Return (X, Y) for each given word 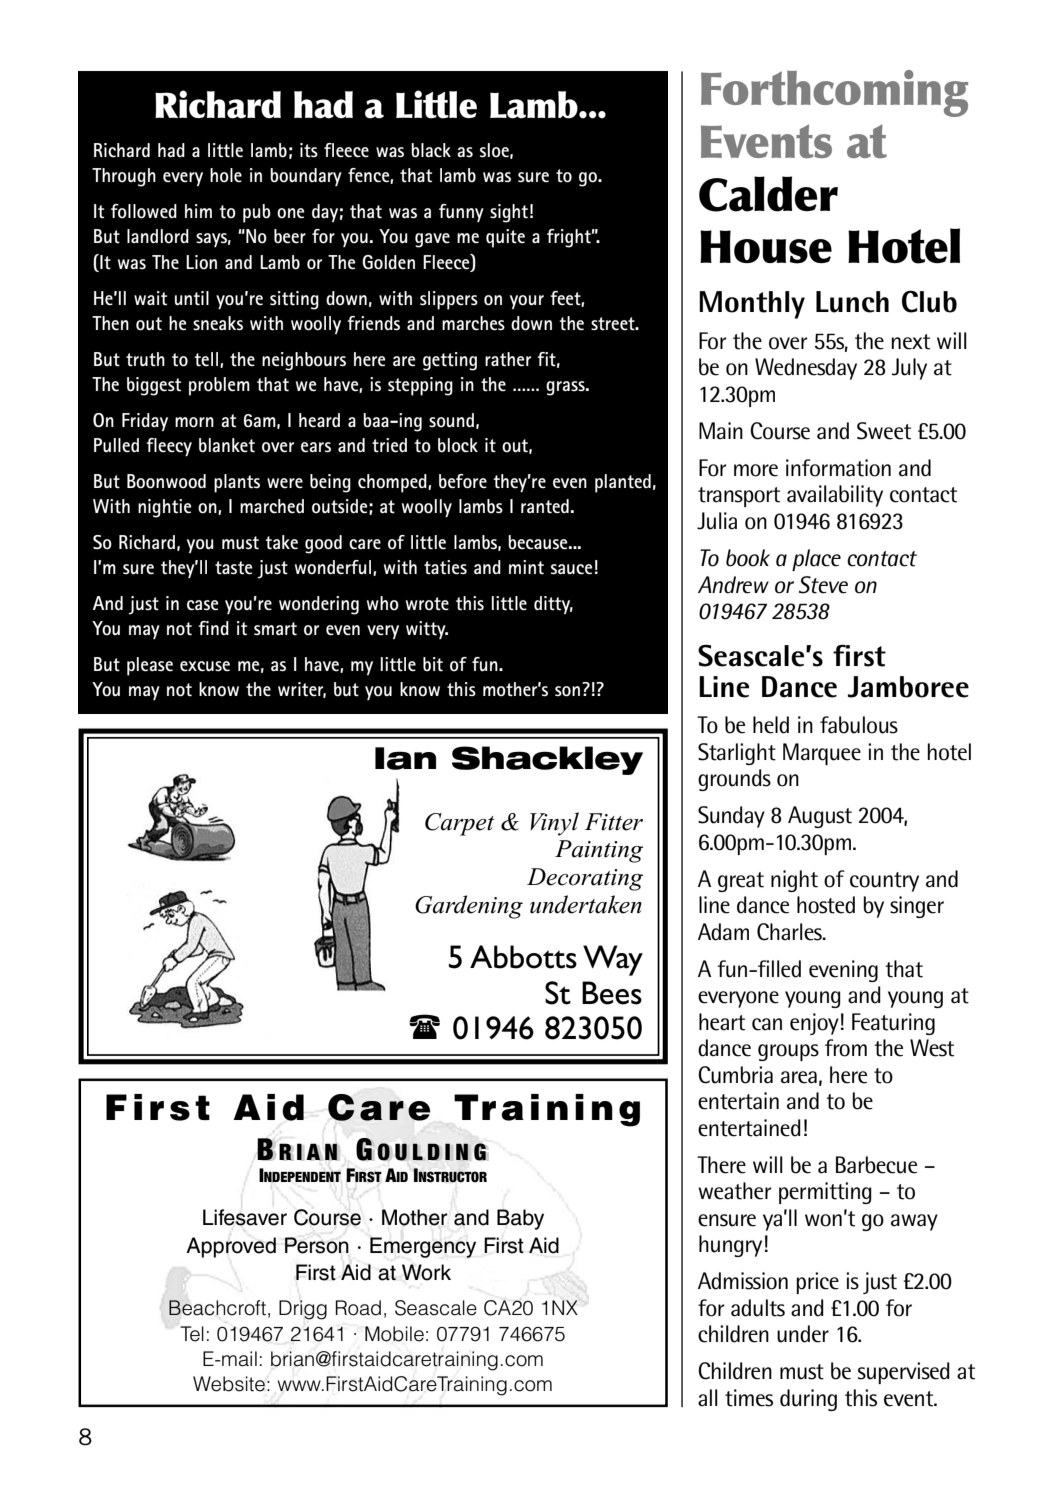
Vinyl (554, 824)
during (808, 1400)
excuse (205, 666)
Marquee (822, 754)
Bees (612, 993)
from (846, 1048)
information (838, 468)
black (431, 150)
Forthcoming (834, 93)
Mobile (394, 1334)
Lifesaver (245, 1217)
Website (229, 1384)
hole (226, 175)
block (458, 445)
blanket (227, 445)
